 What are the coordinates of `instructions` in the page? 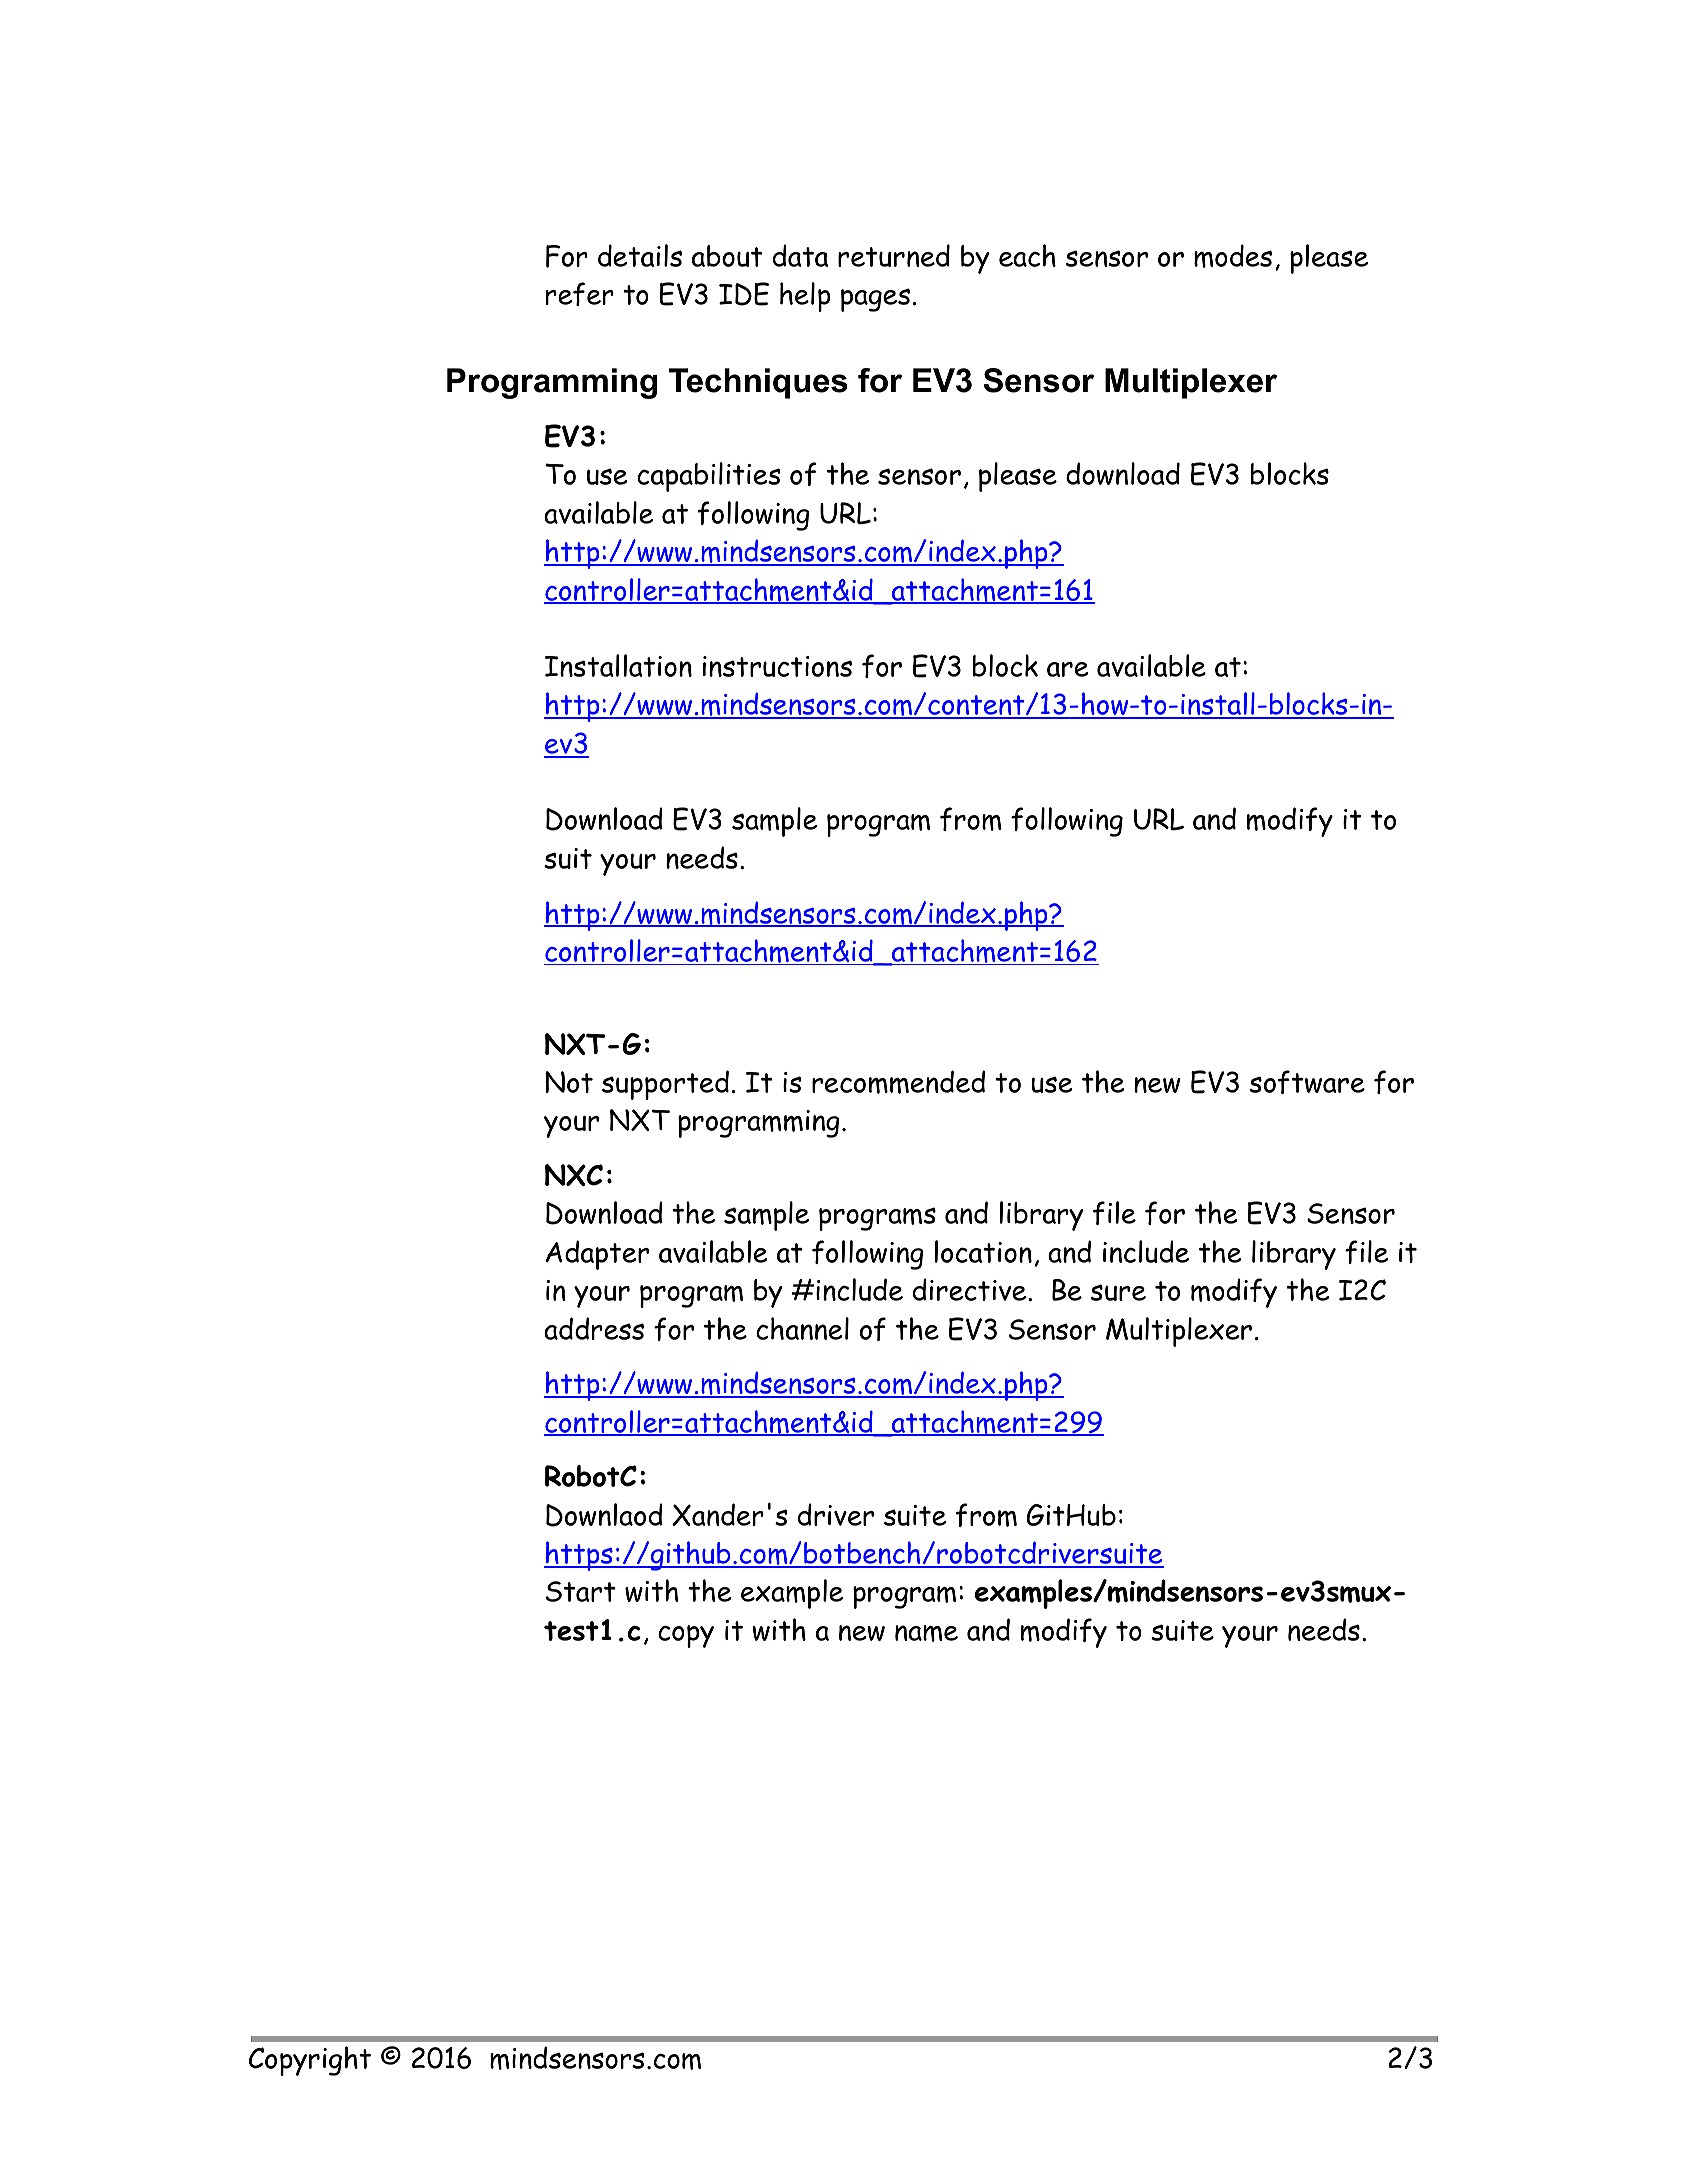 It's located at (777, 666).
